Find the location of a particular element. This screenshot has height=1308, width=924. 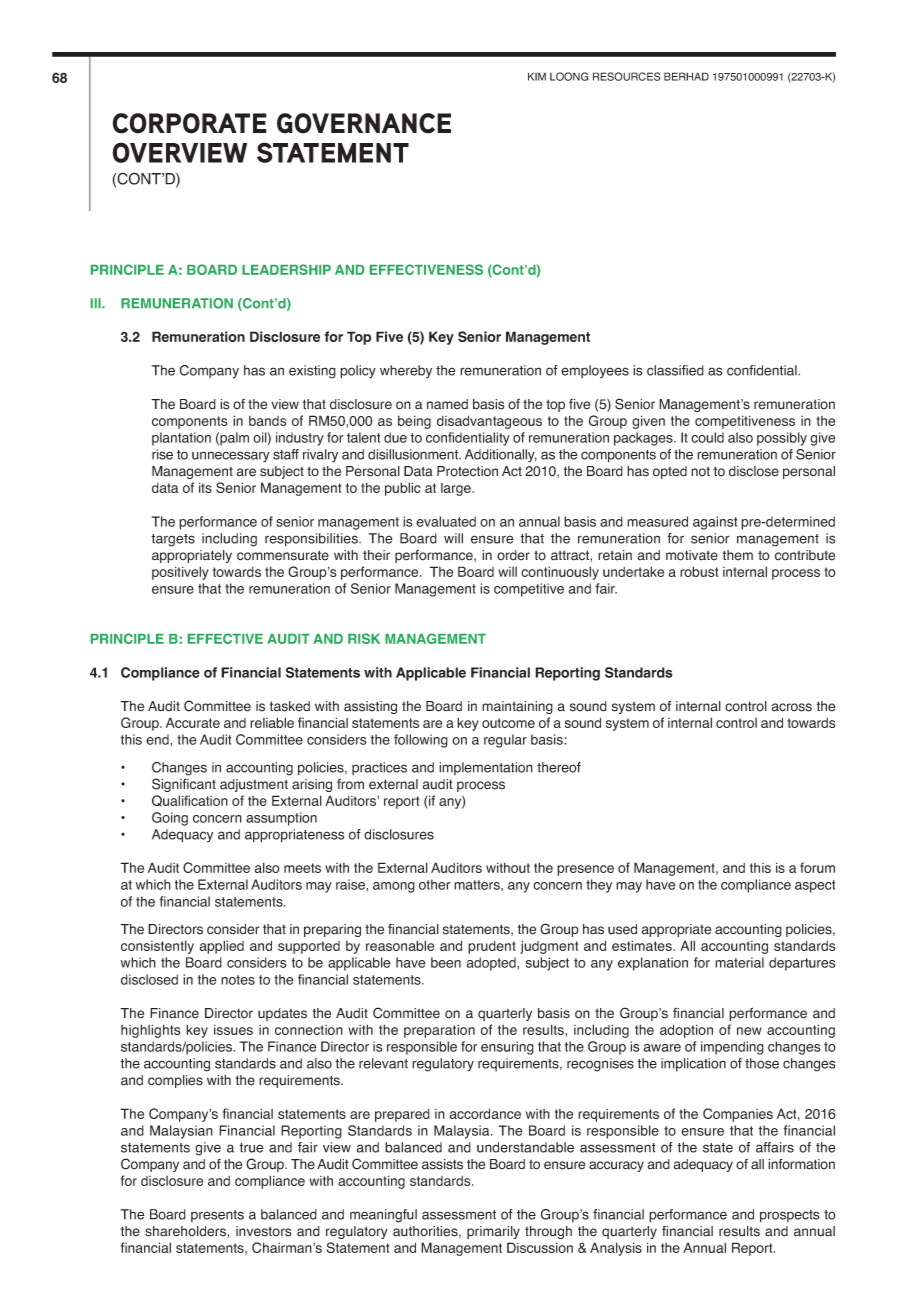

could is located at coordinates (707, 437).
